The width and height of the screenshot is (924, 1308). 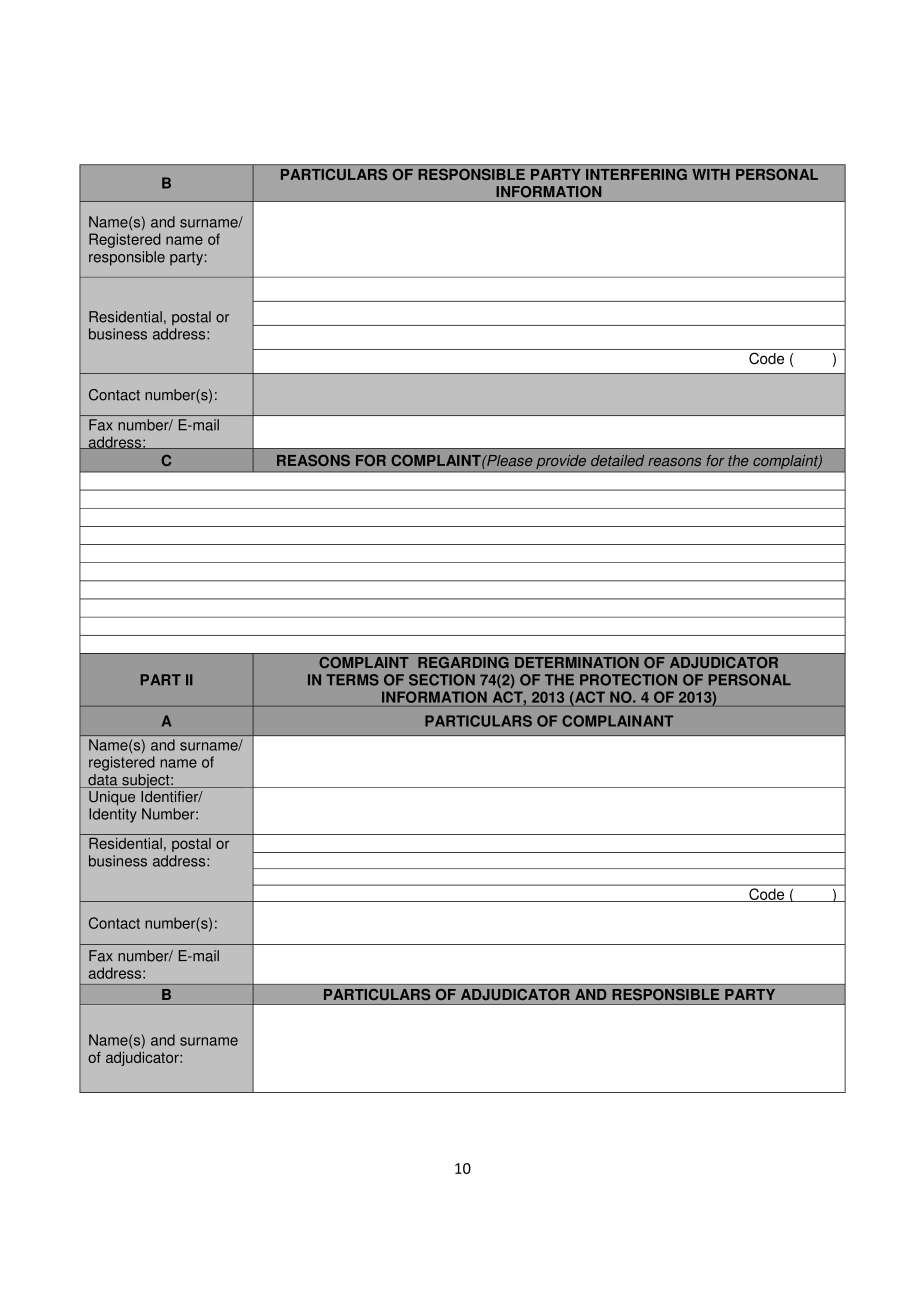 What do you see at coordinates (617, 460) in the screenshot?
I see `detailed` at bounding box center [617, 460].
